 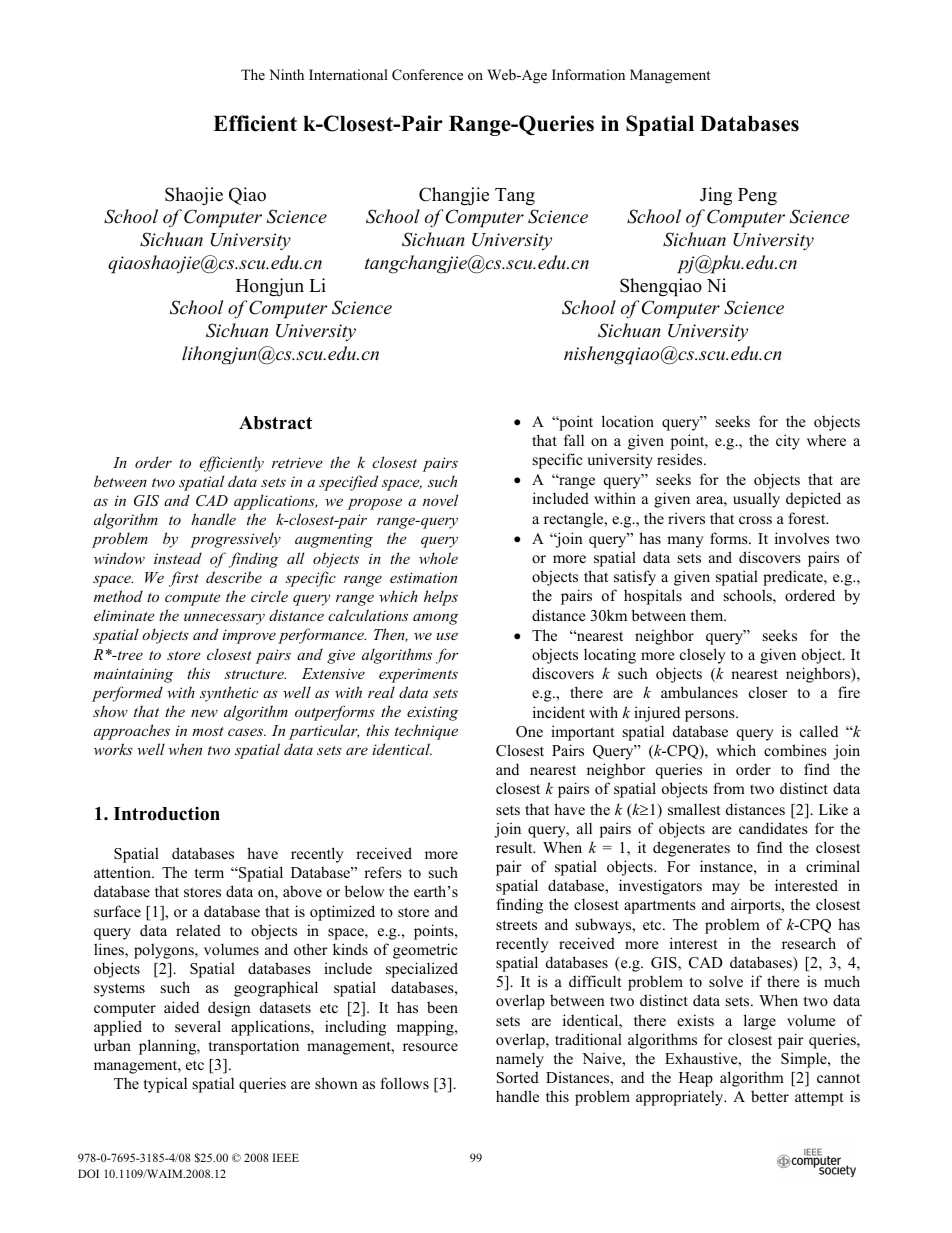 What do you see at coordinates (757, 197) in the image?
I see `Peng` at bounding box center [757, 197].
